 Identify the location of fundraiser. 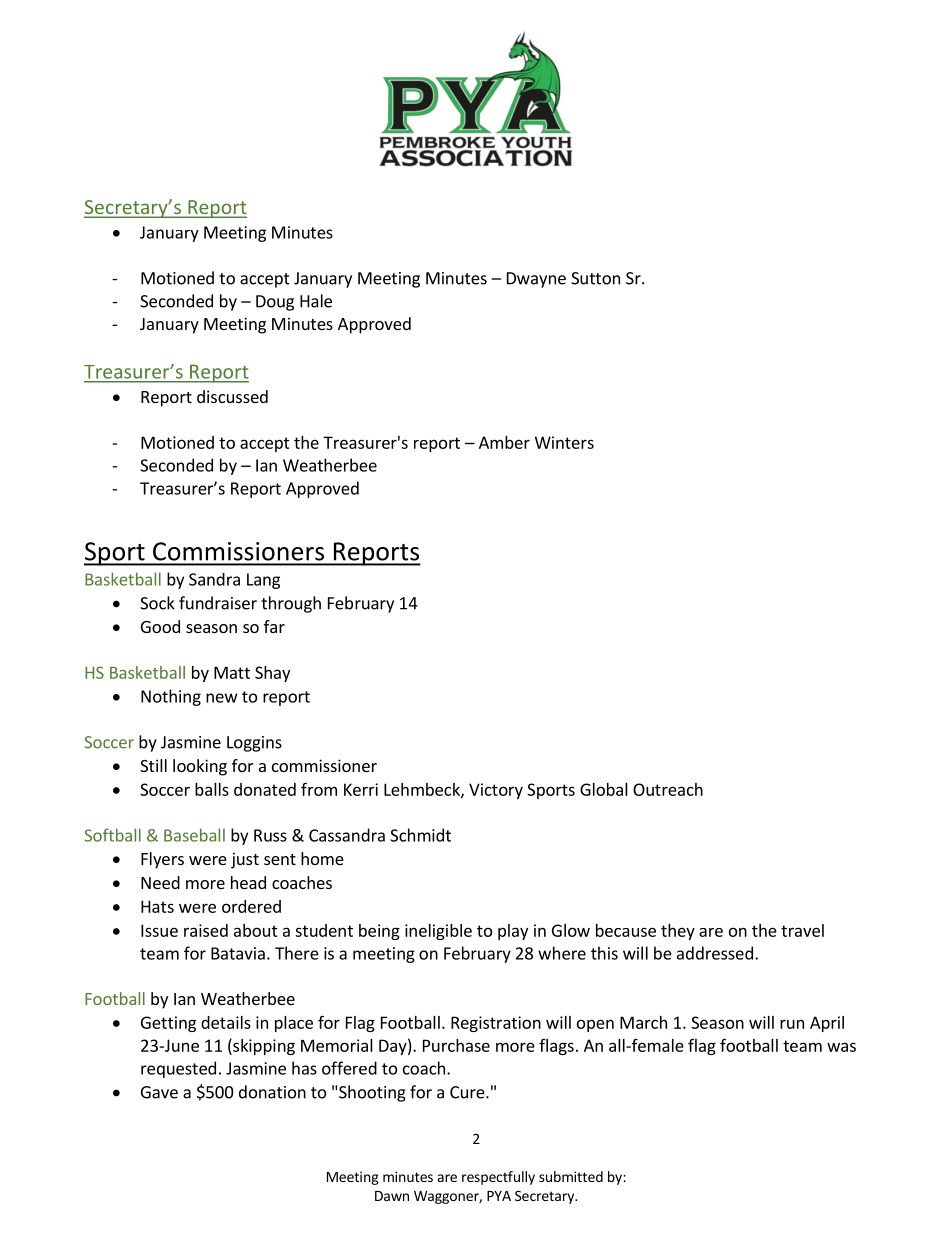
(218, 603).
